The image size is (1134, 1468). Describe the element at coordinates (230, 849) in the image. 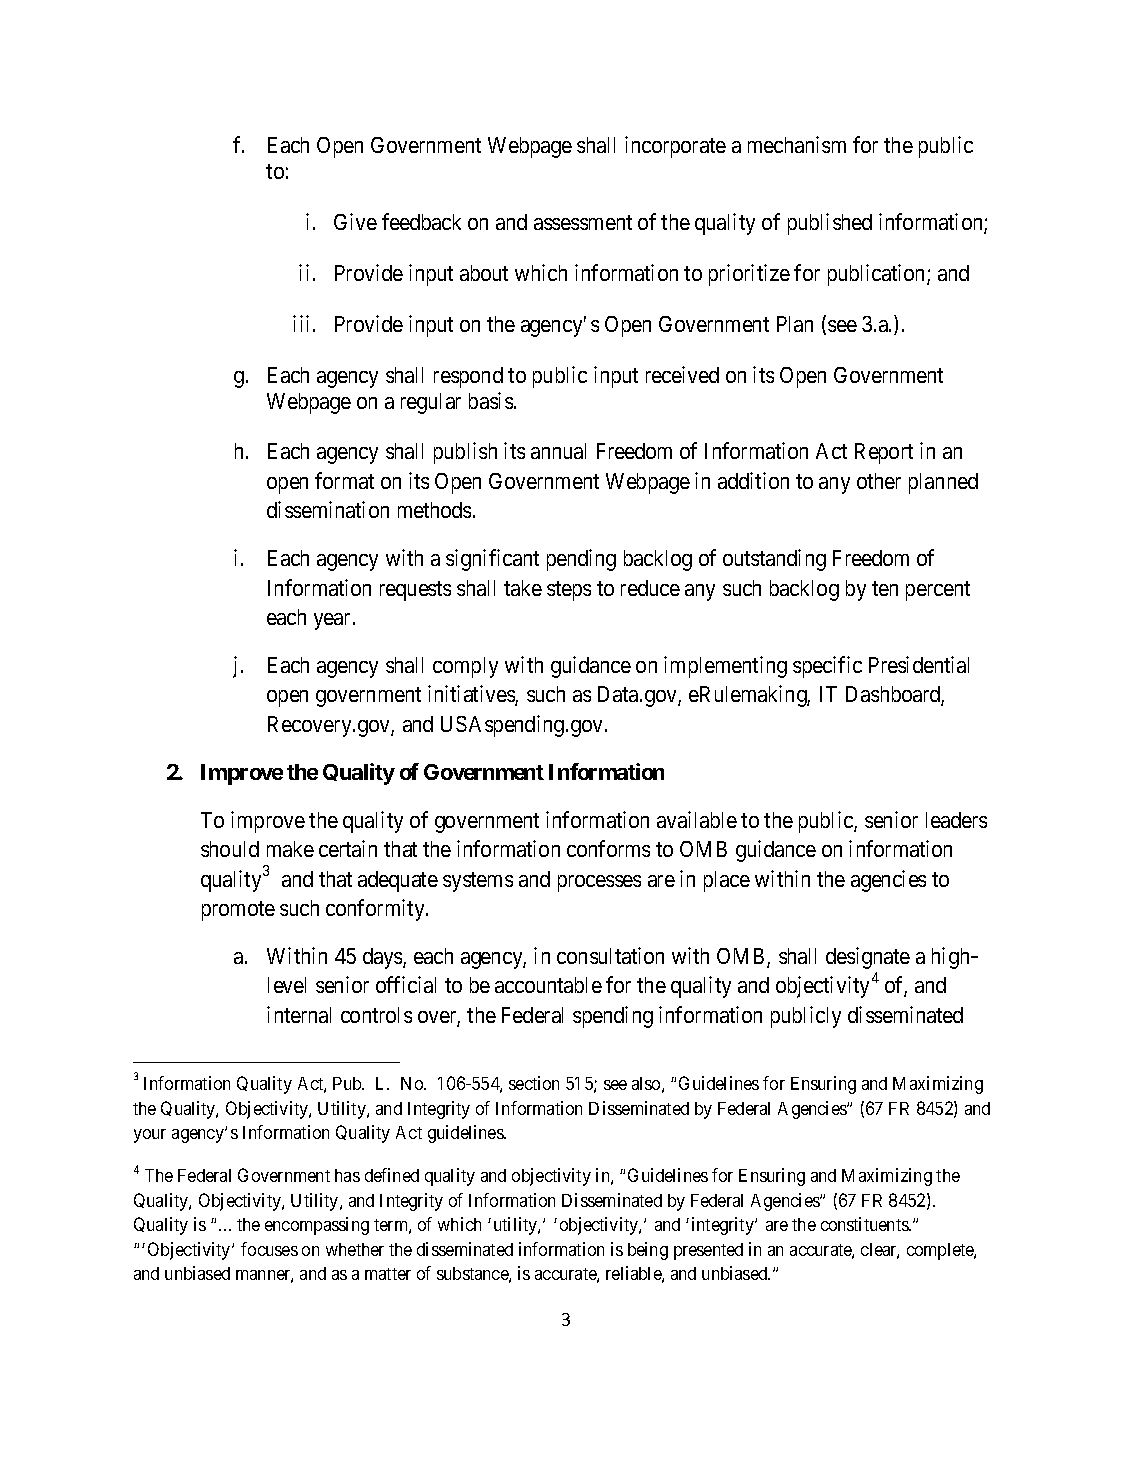

I see `should` at that location.
